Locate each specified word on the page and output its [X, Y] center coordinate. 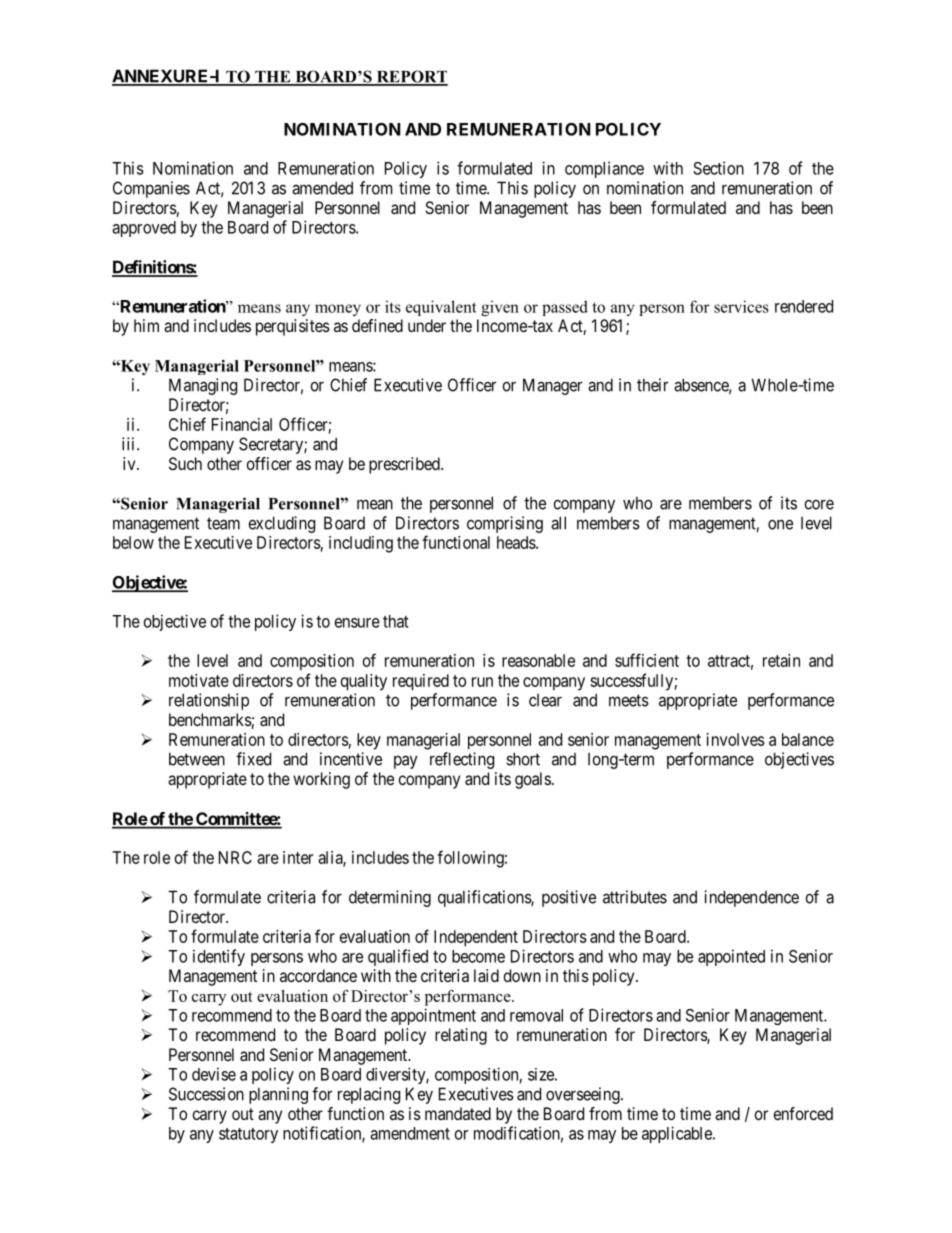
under [427, 325]
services [741, 306]
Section [718, 168]
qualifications [485, 898]
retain [781, 660]
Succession [206, 1094]
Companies [151, 189]
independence [751, 898]
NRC [235, 857]
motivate [199, 680]
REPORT [411, 77]
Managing [203, 386]
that [396, 621]
